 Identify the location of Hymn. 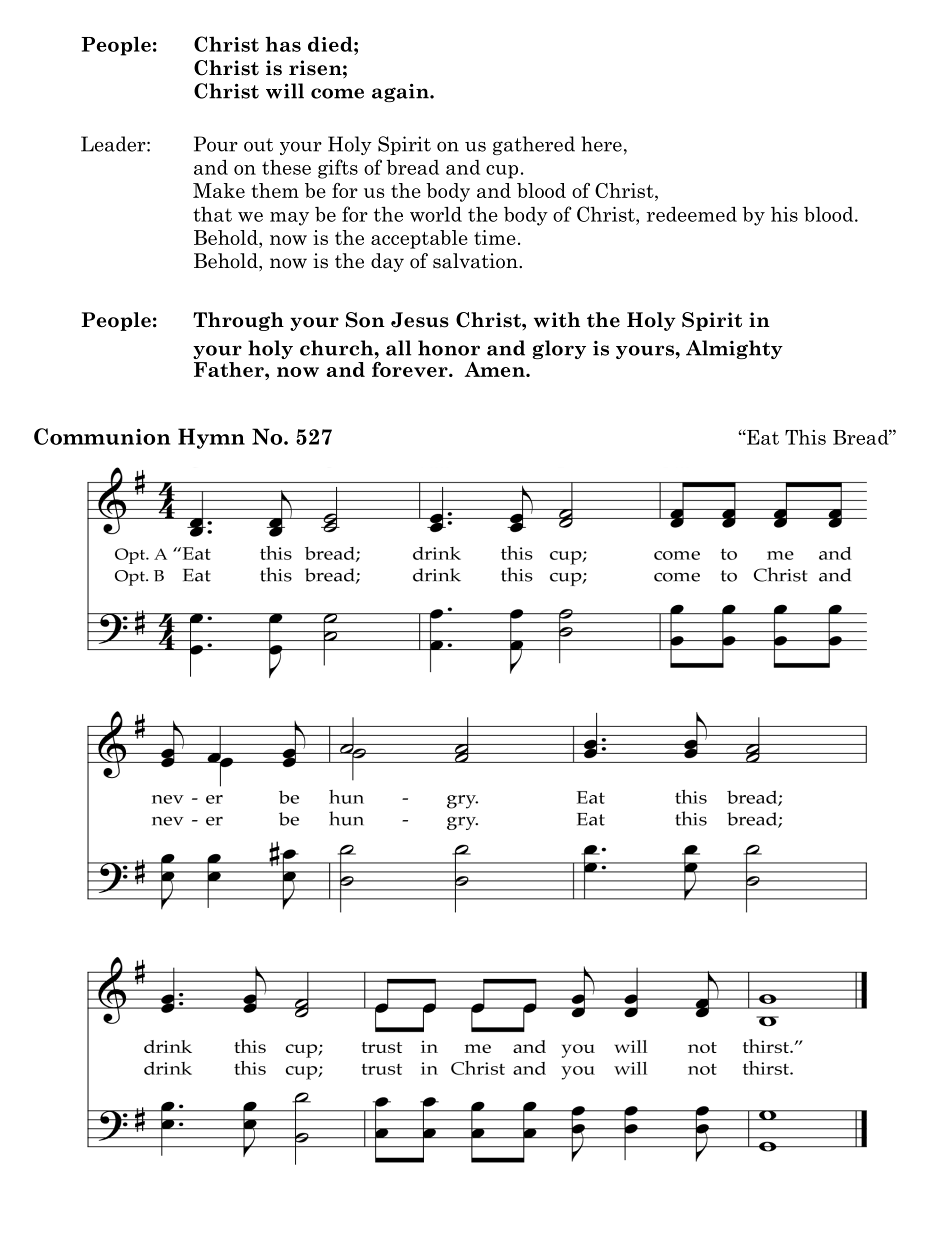
(211, 438).
